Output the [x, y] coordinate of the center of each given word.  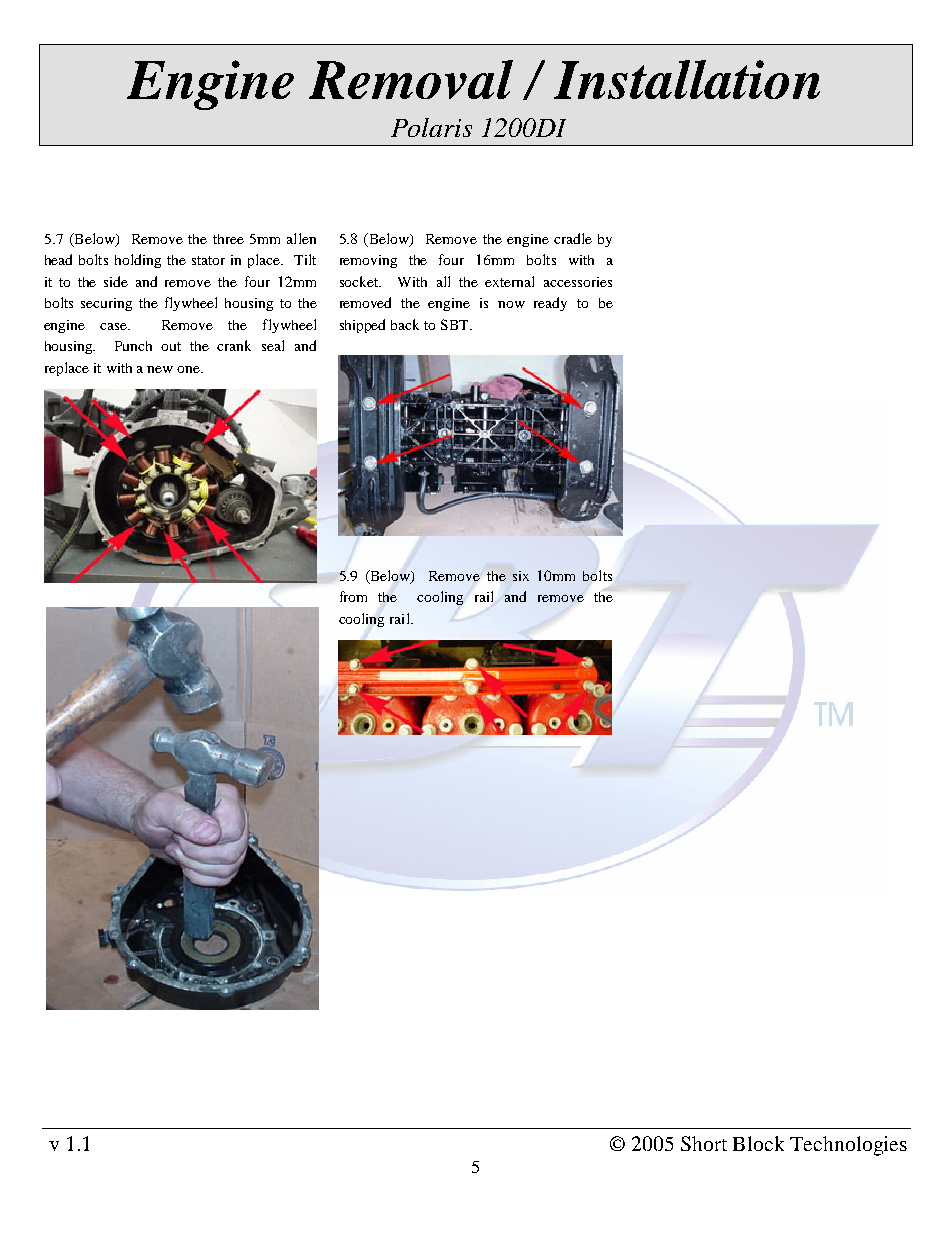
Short [704, 1143]
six [521, 576]
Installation [687, 79]
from [353, 596]
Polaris [431, 127]
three [228, 239]
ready [550, 304]
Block [758, 1143]
